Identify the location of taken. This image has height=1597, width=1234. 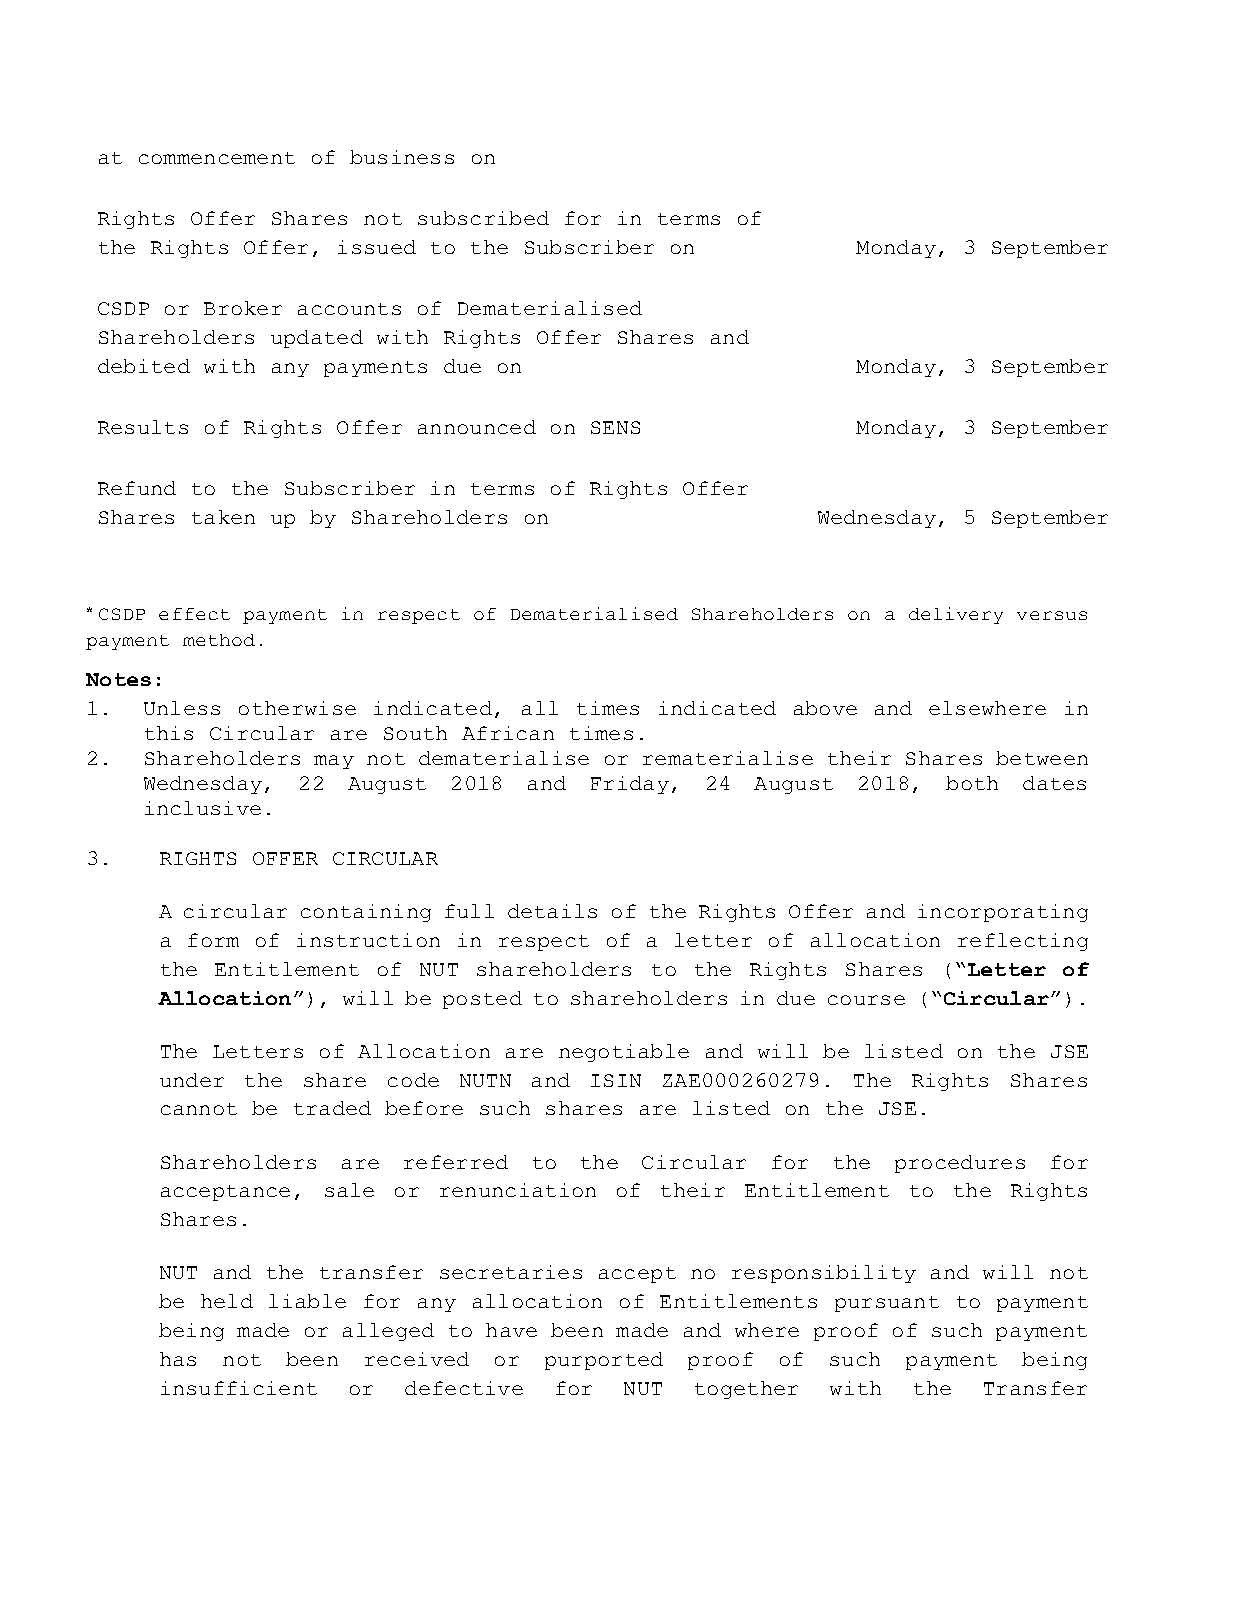
(223, 517).
